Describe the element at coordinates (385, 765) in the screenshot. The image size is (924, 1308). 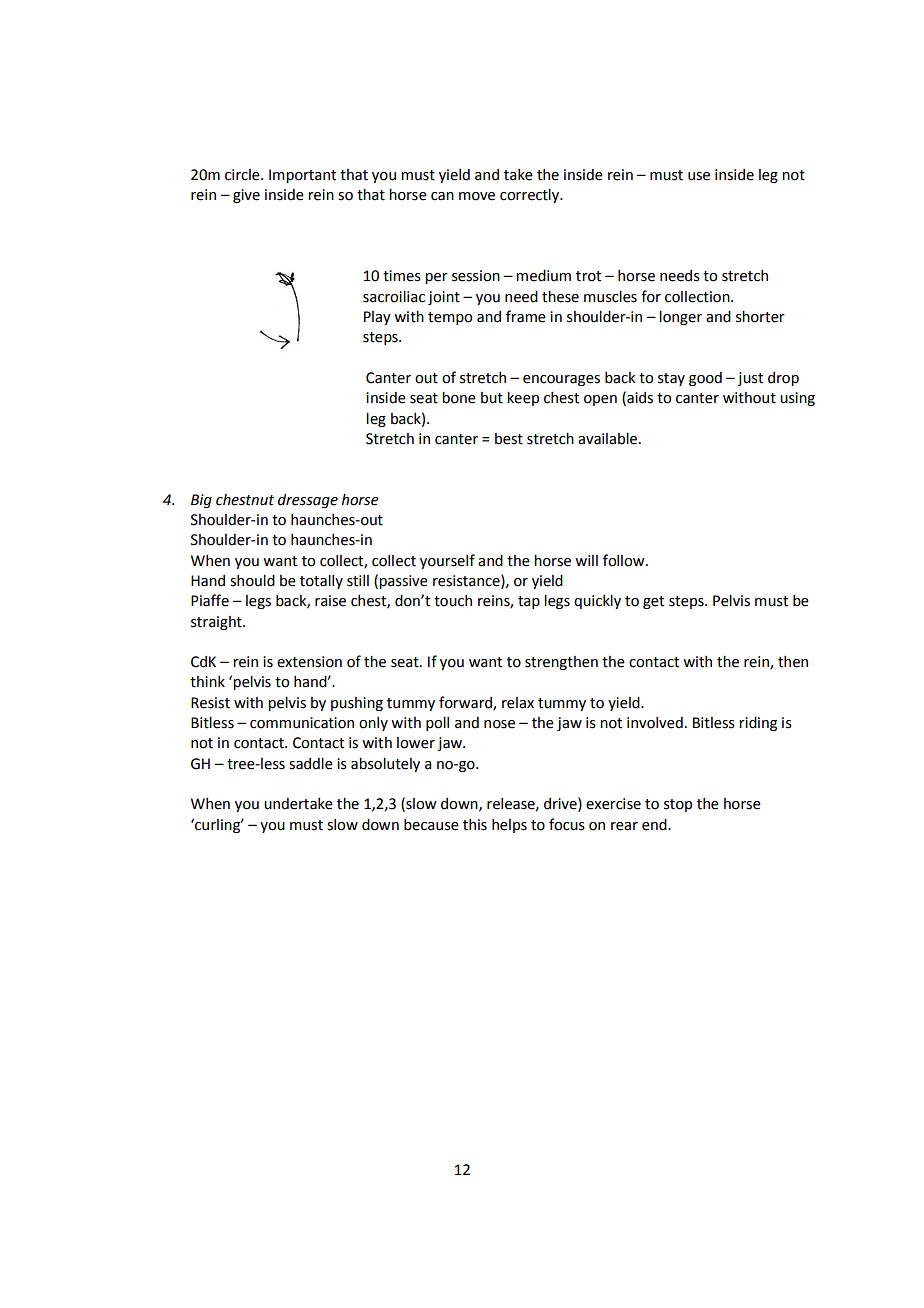
I see `absolutely` at that location.
